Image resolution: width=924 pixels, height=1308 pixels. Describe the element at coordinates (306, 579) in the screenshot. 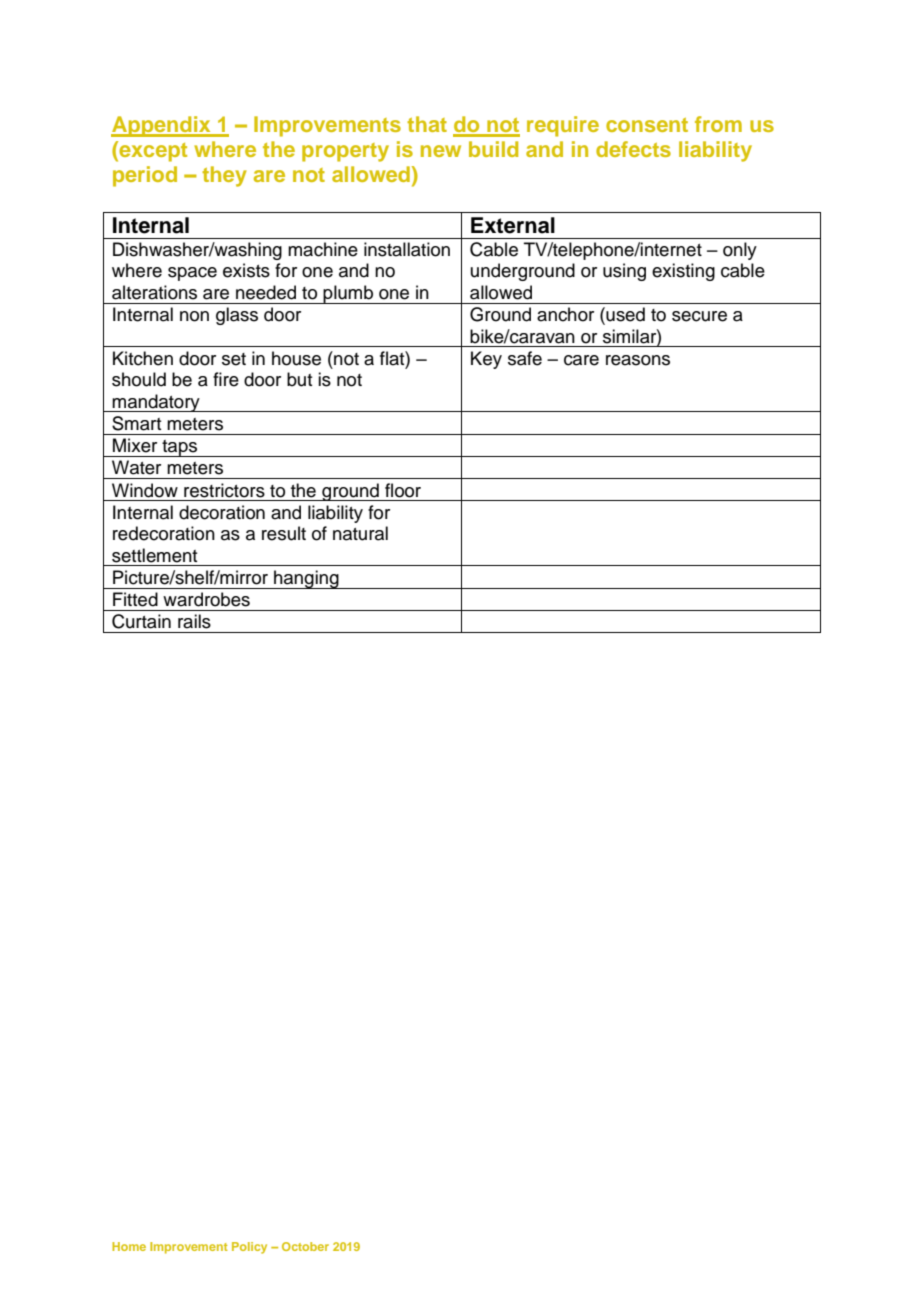

I see `hanging` at that location.
